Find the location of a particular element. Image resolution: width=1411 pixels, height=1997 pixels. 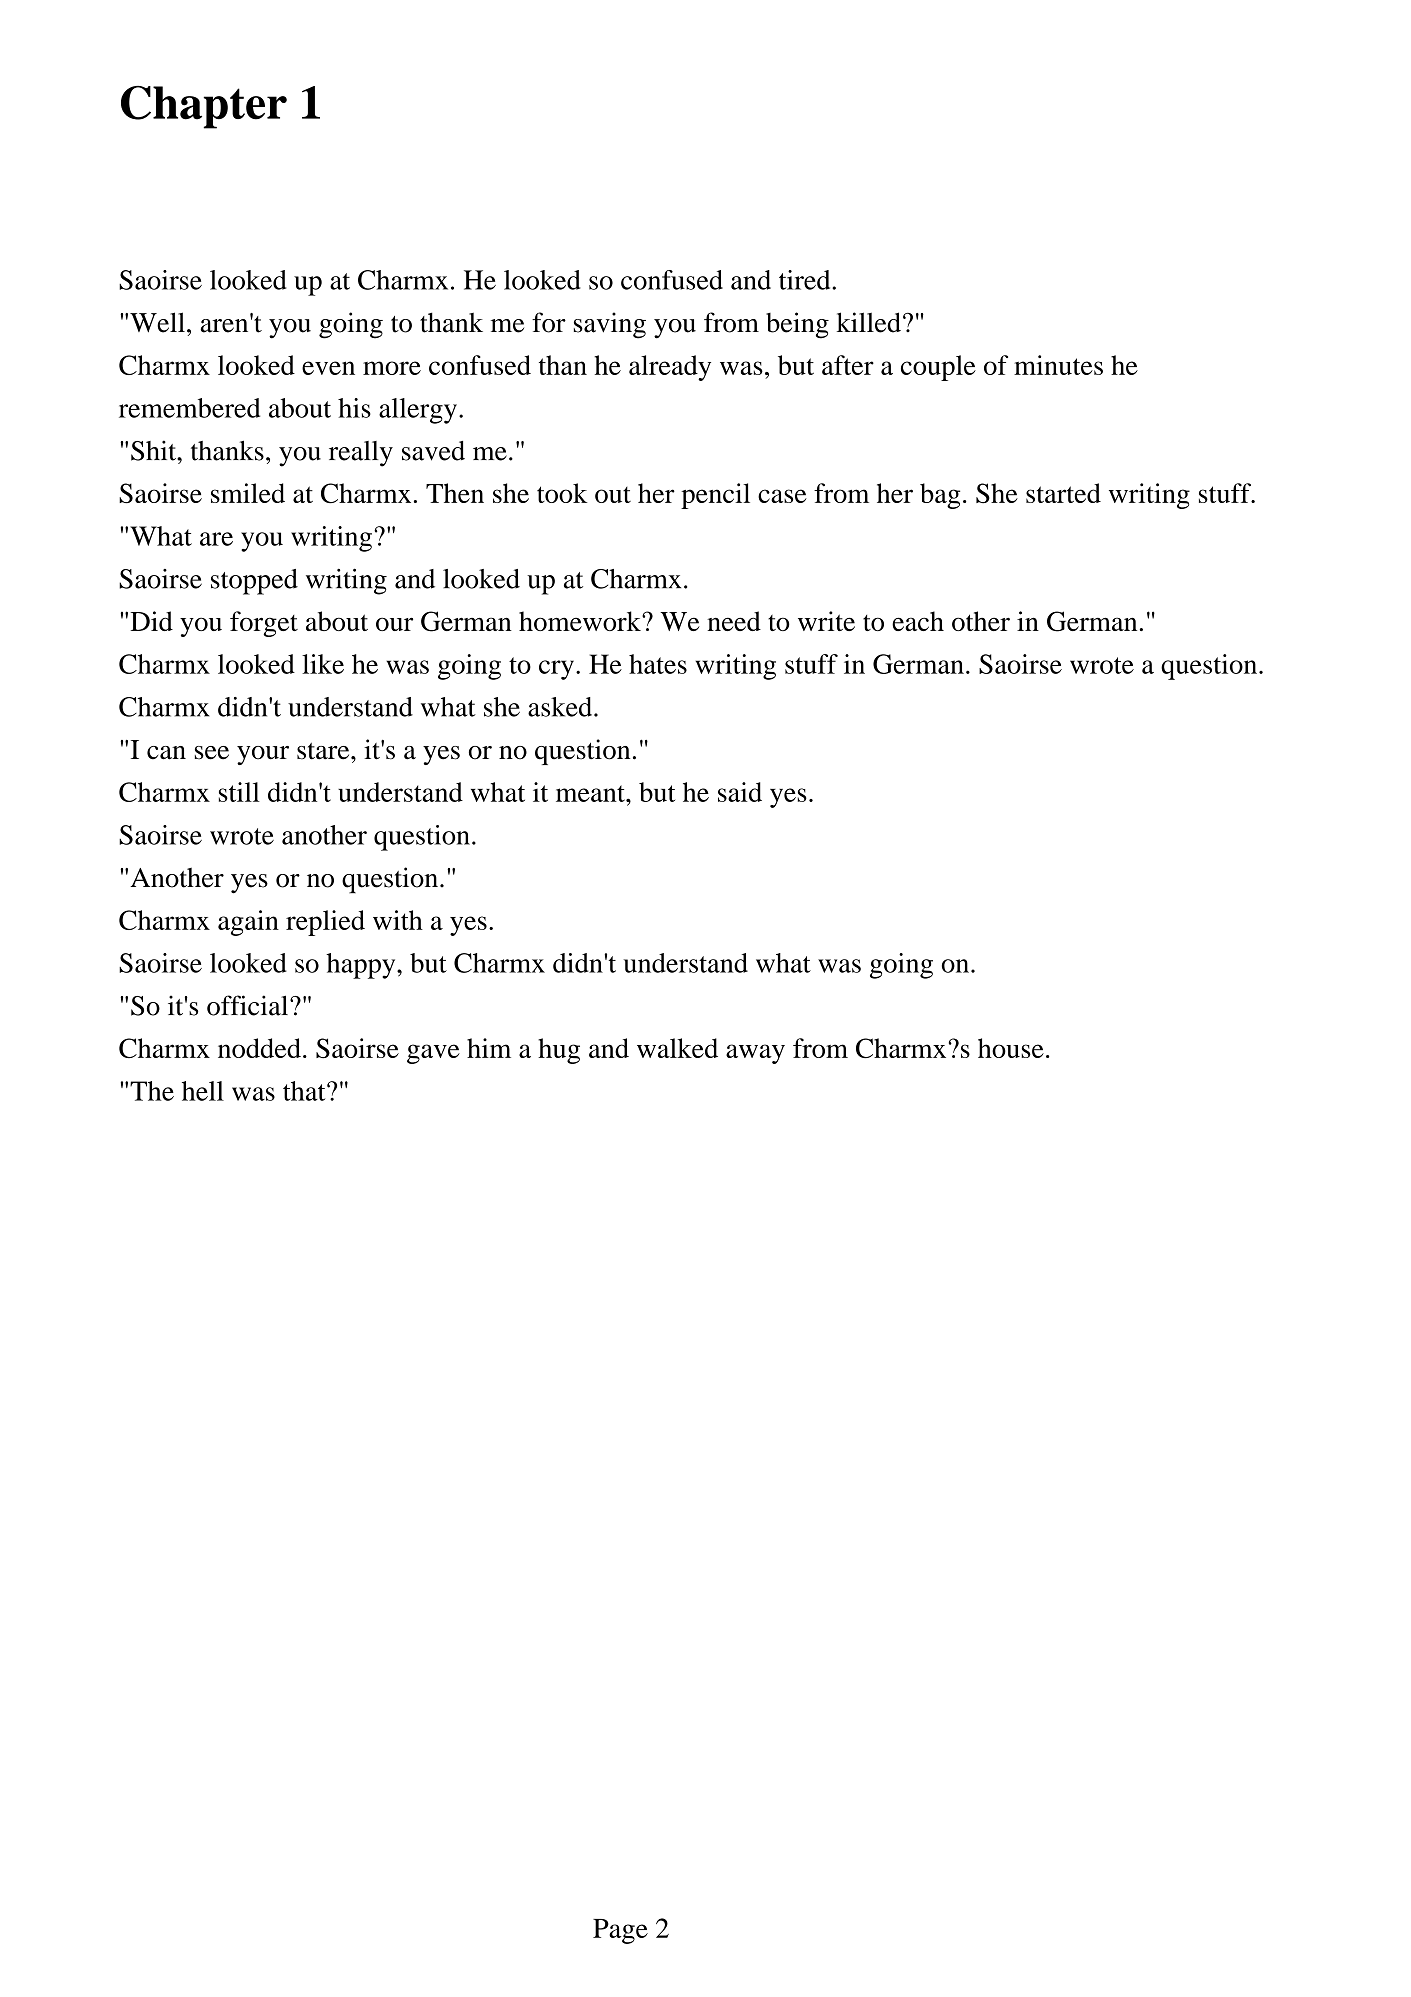

saving is located at coordinates (610, 325).
